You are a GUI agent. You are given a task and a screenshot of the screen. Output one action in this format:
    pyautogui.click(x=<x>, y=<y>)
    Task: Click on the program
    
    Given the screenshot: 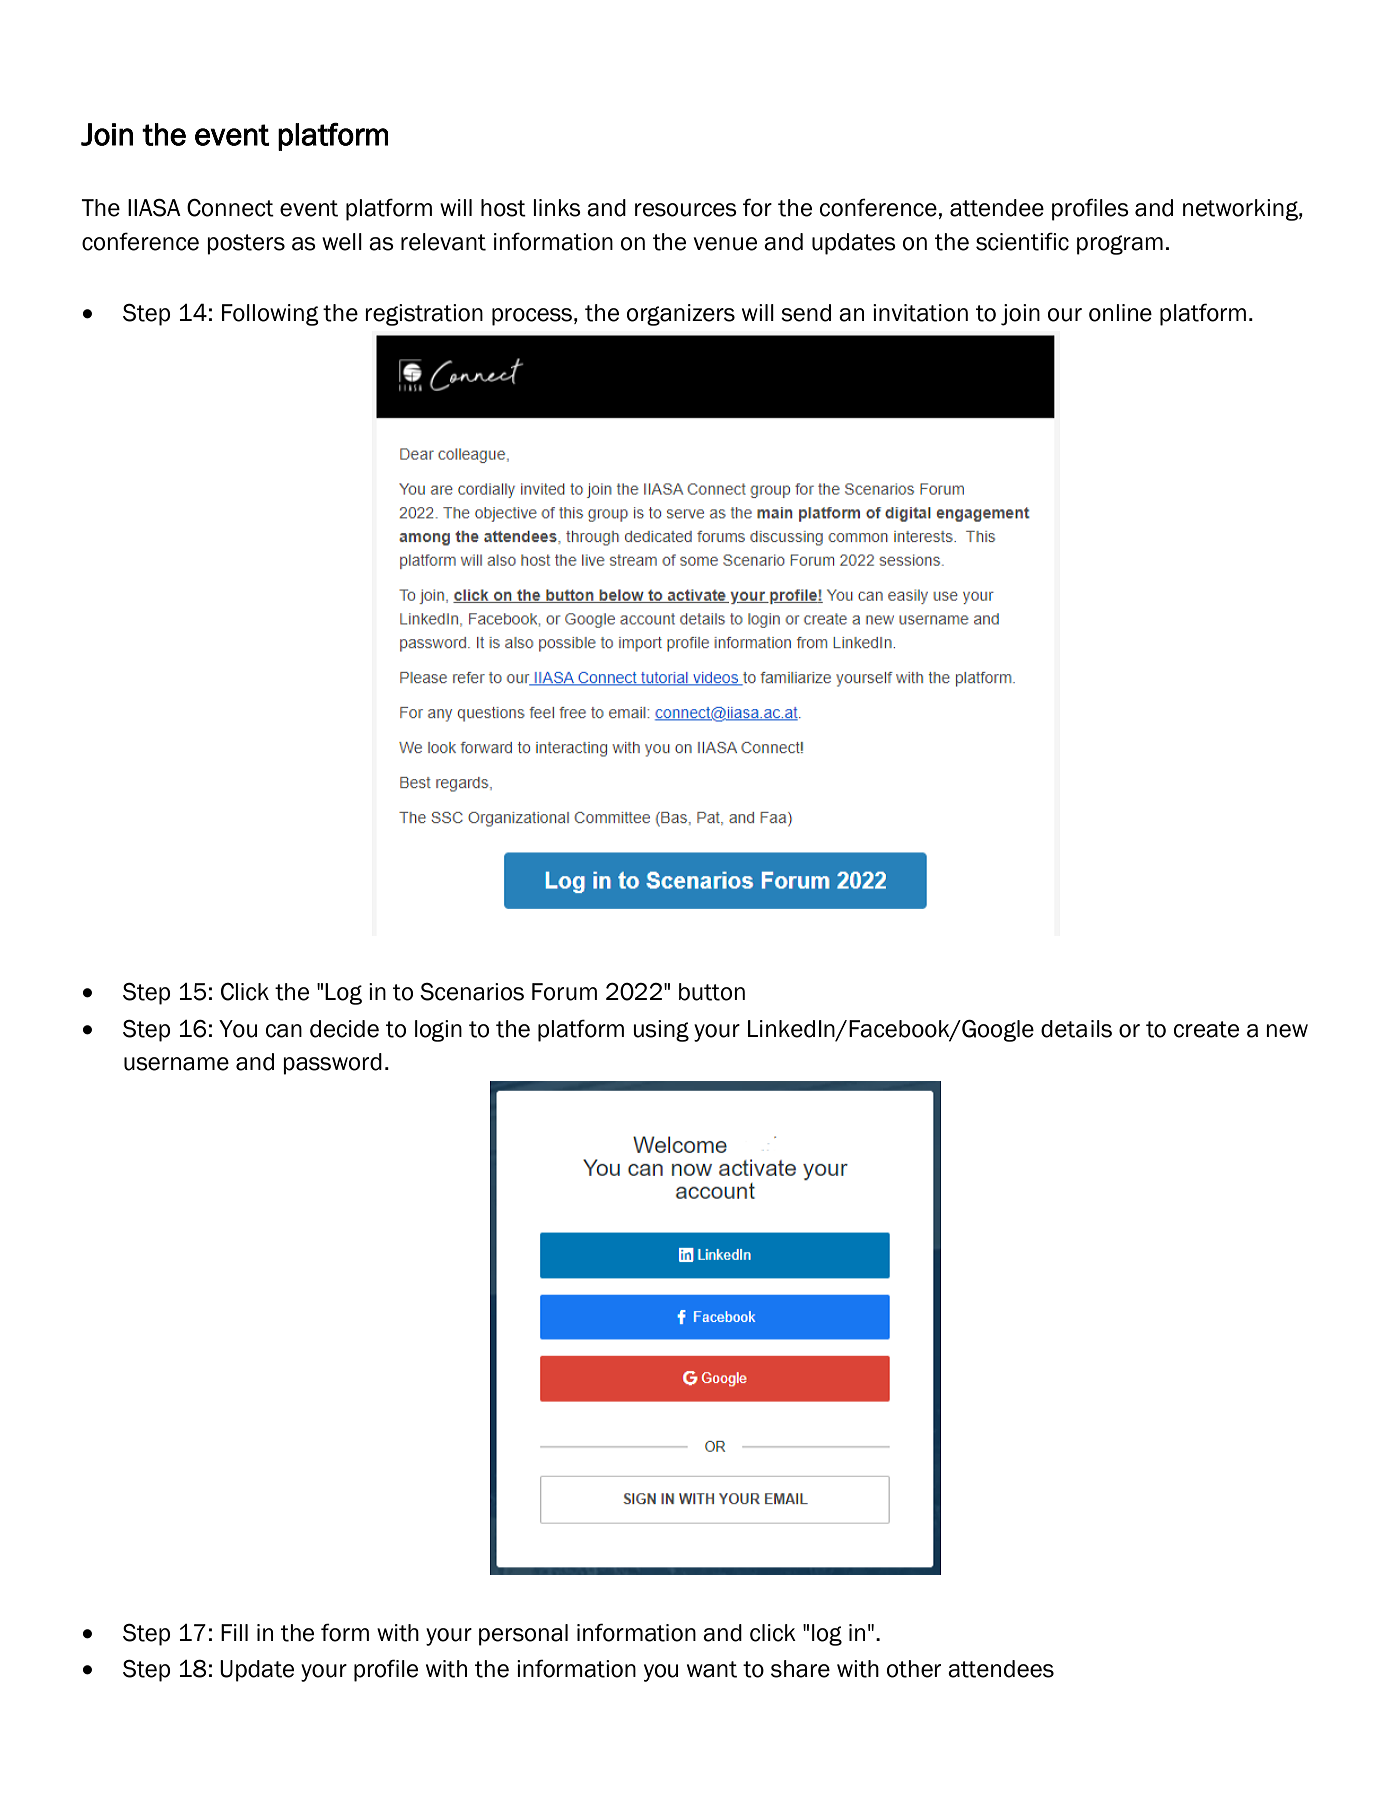 What is the action you would take?
    pyautogui.click(x=1120, y=245)
